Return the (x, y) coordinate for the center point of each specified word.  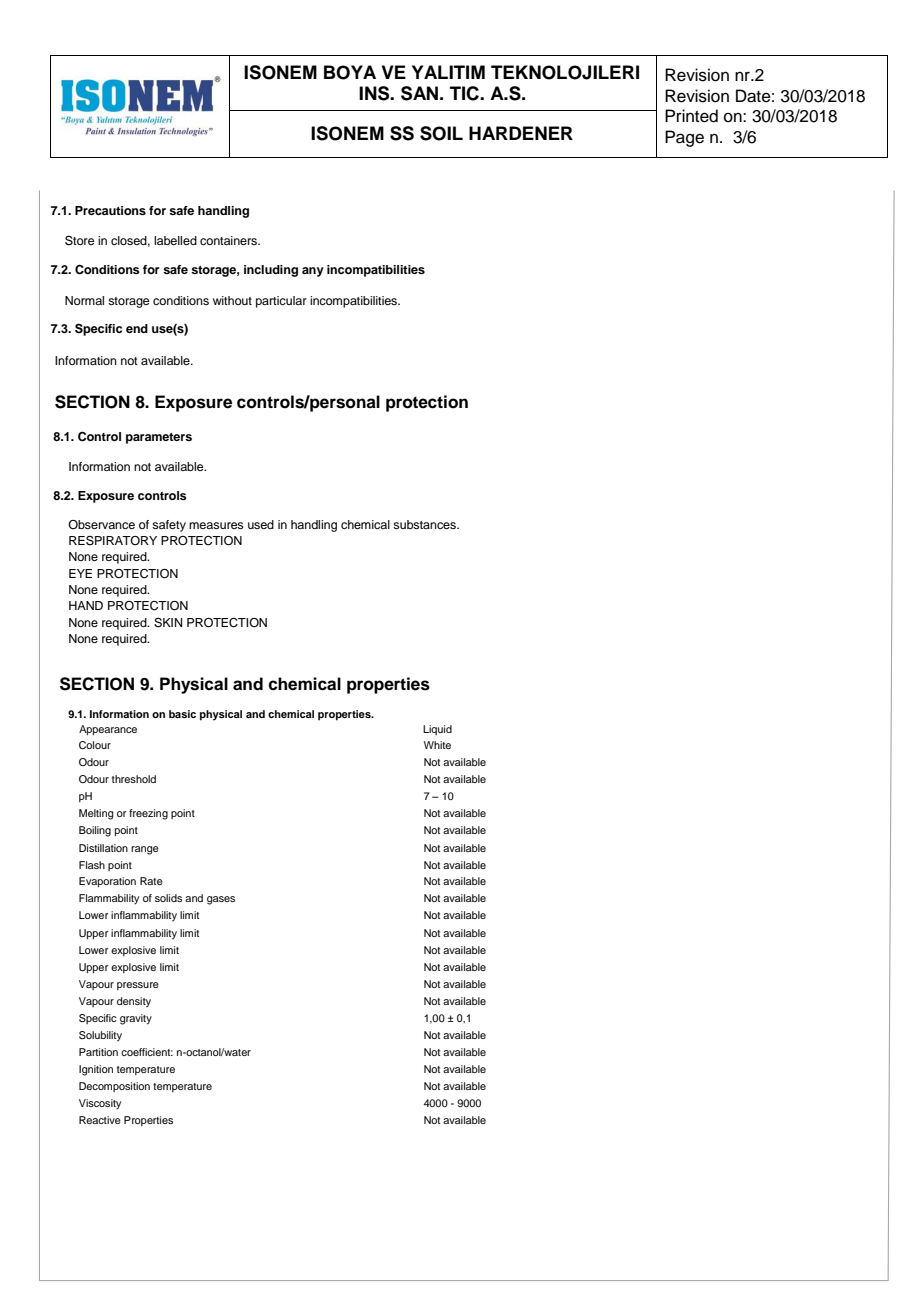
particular (281, 302)
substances (425, 524)
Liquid (437, 730)
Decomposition (114, 1087)
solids (168, 898)
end (137, 328)
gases (221, 900)
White (437, 745)
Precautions (110, 210)
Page (684, 138)
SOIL (441, 133)
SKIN (168, 623)
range (145, 850)
